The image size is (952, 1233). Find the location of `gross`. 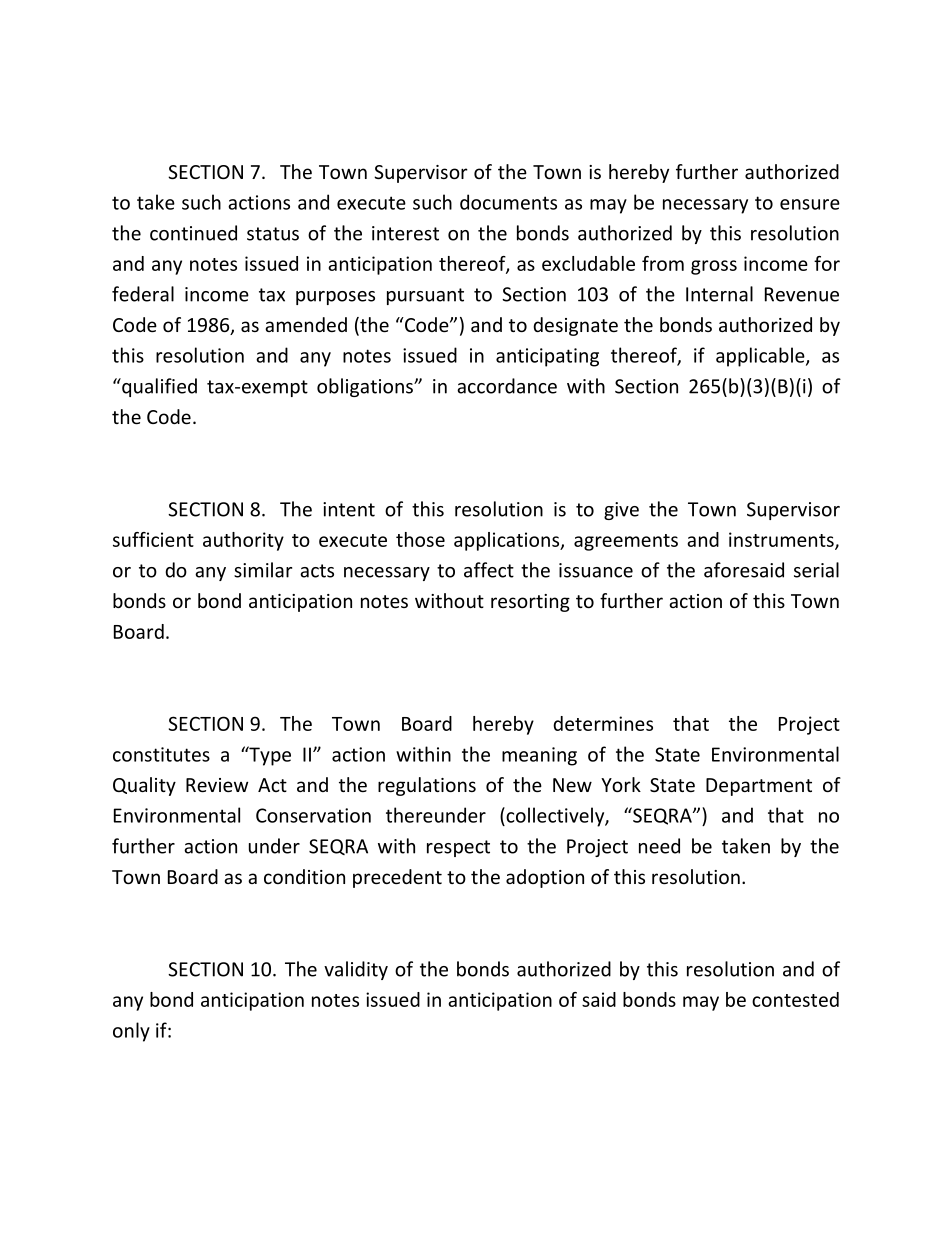

gross is located at coordinates (714, 267).
